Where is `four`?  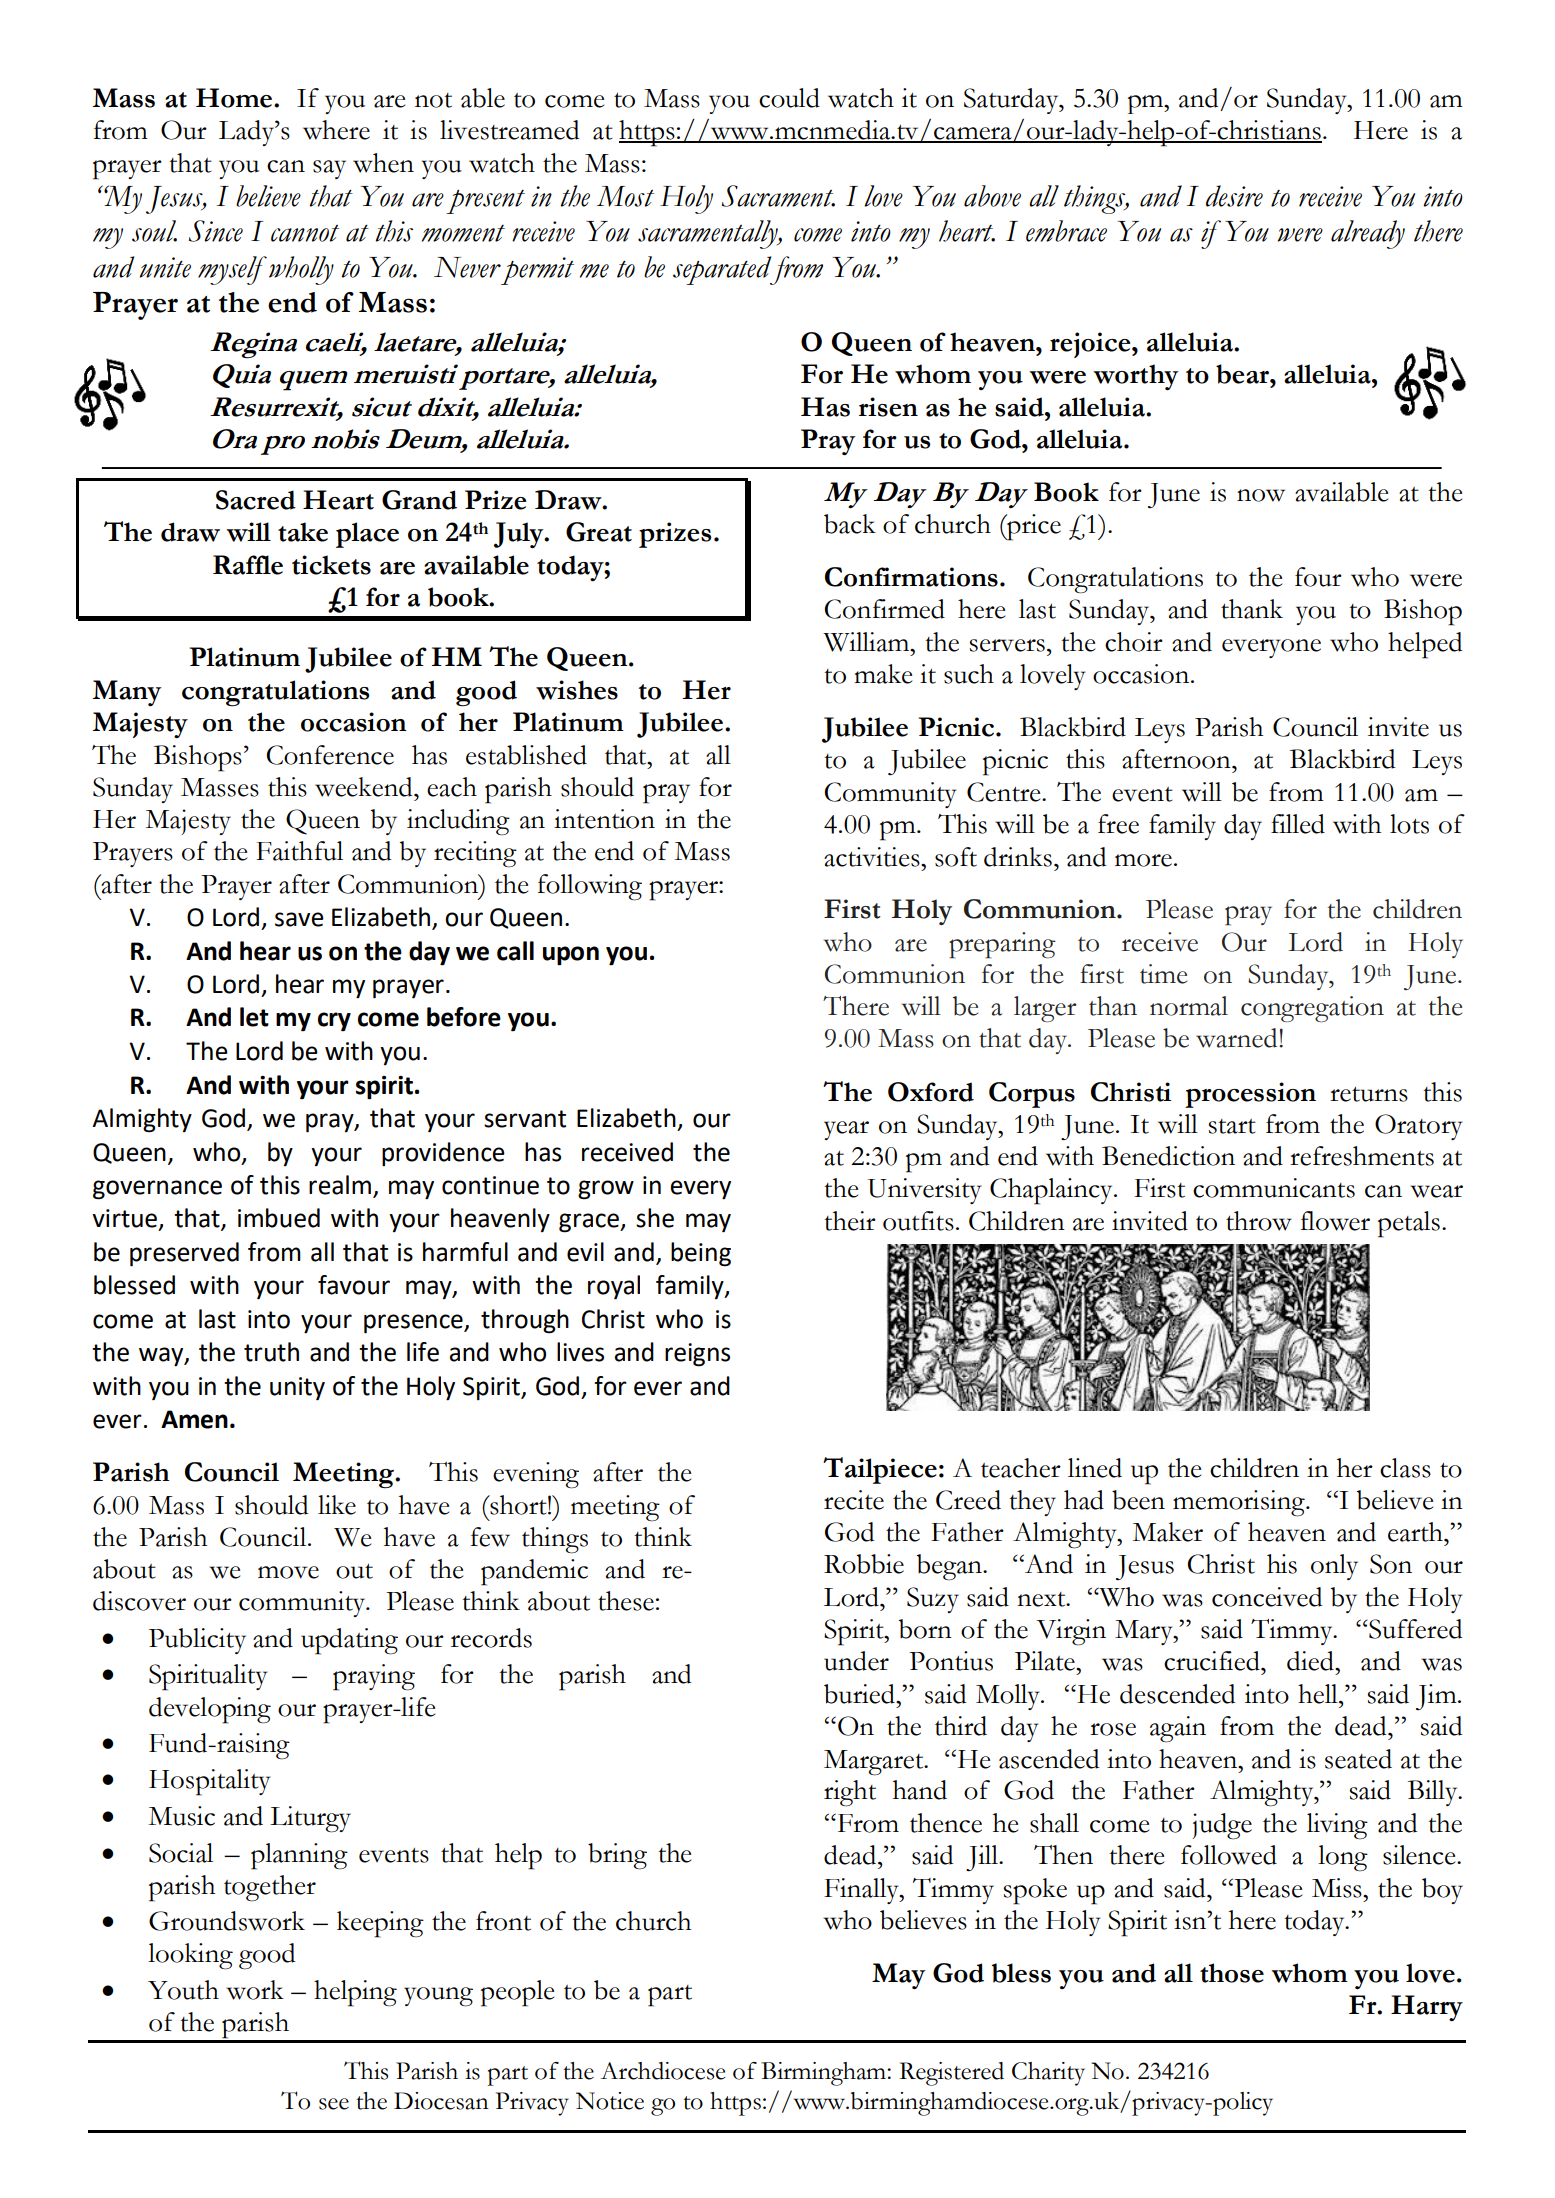
four is located at coordinates (1318, 577).
